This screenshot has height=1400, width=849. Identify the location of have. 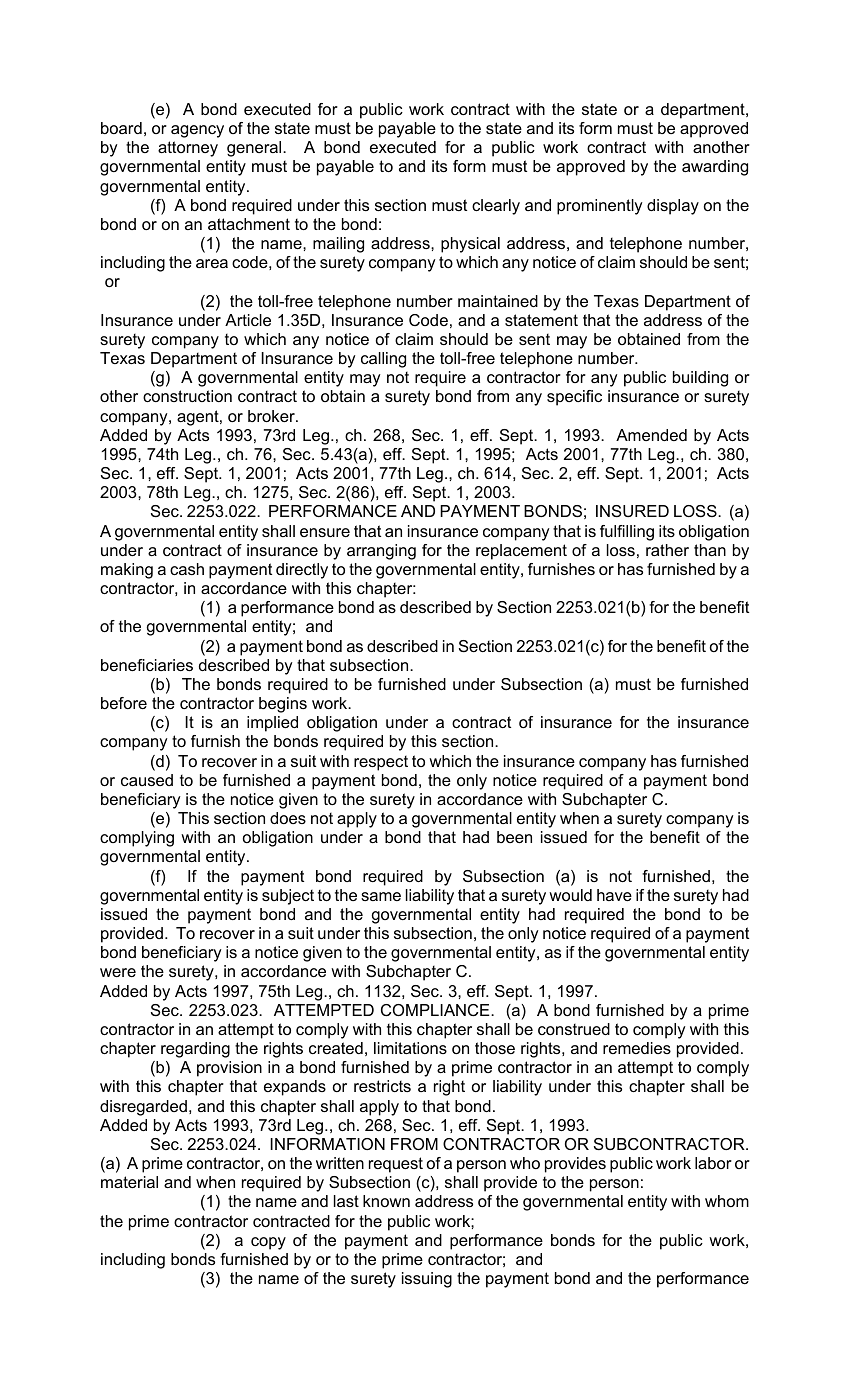
(614, 895).
